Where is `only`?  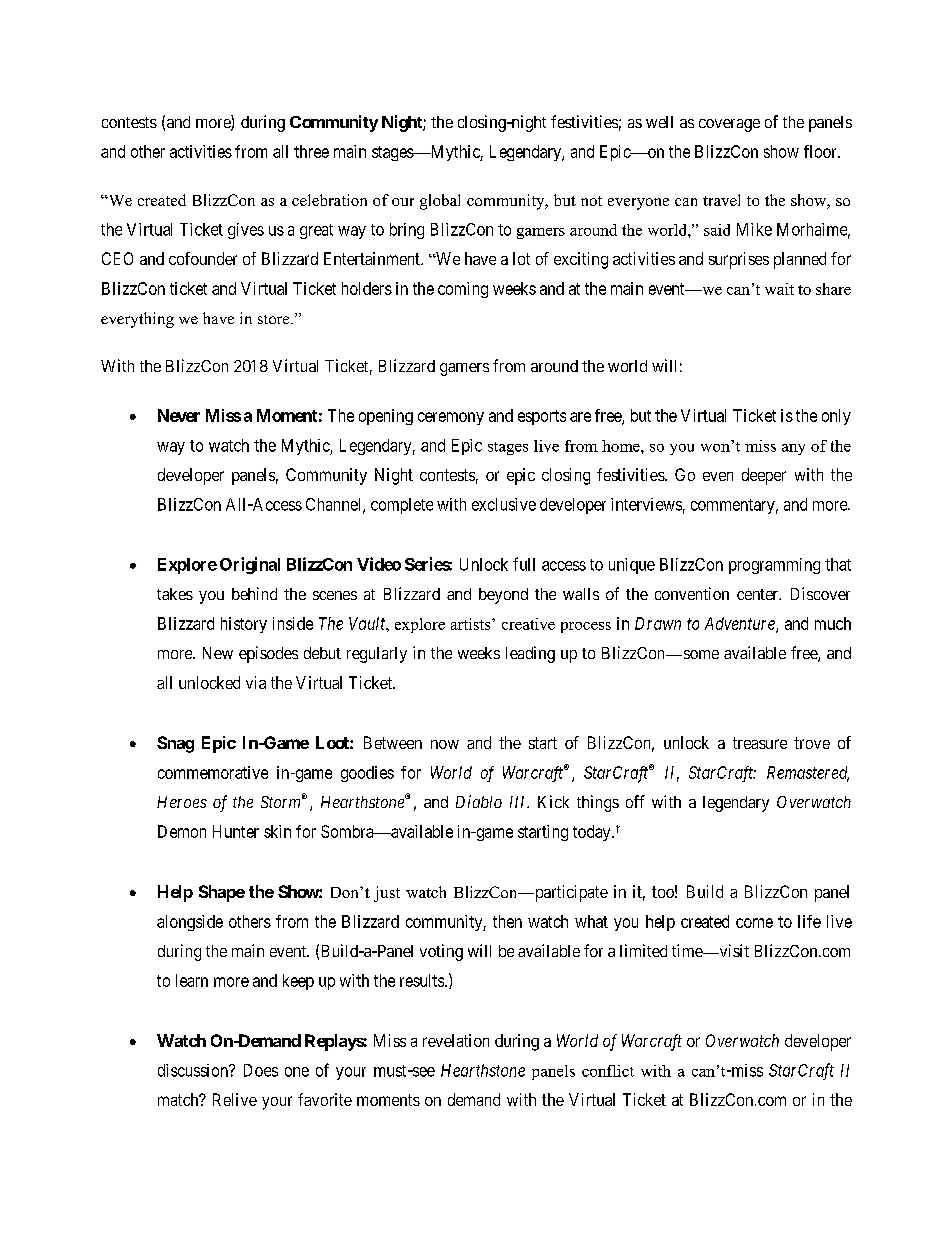 only is located at coordinates (836, 417).
